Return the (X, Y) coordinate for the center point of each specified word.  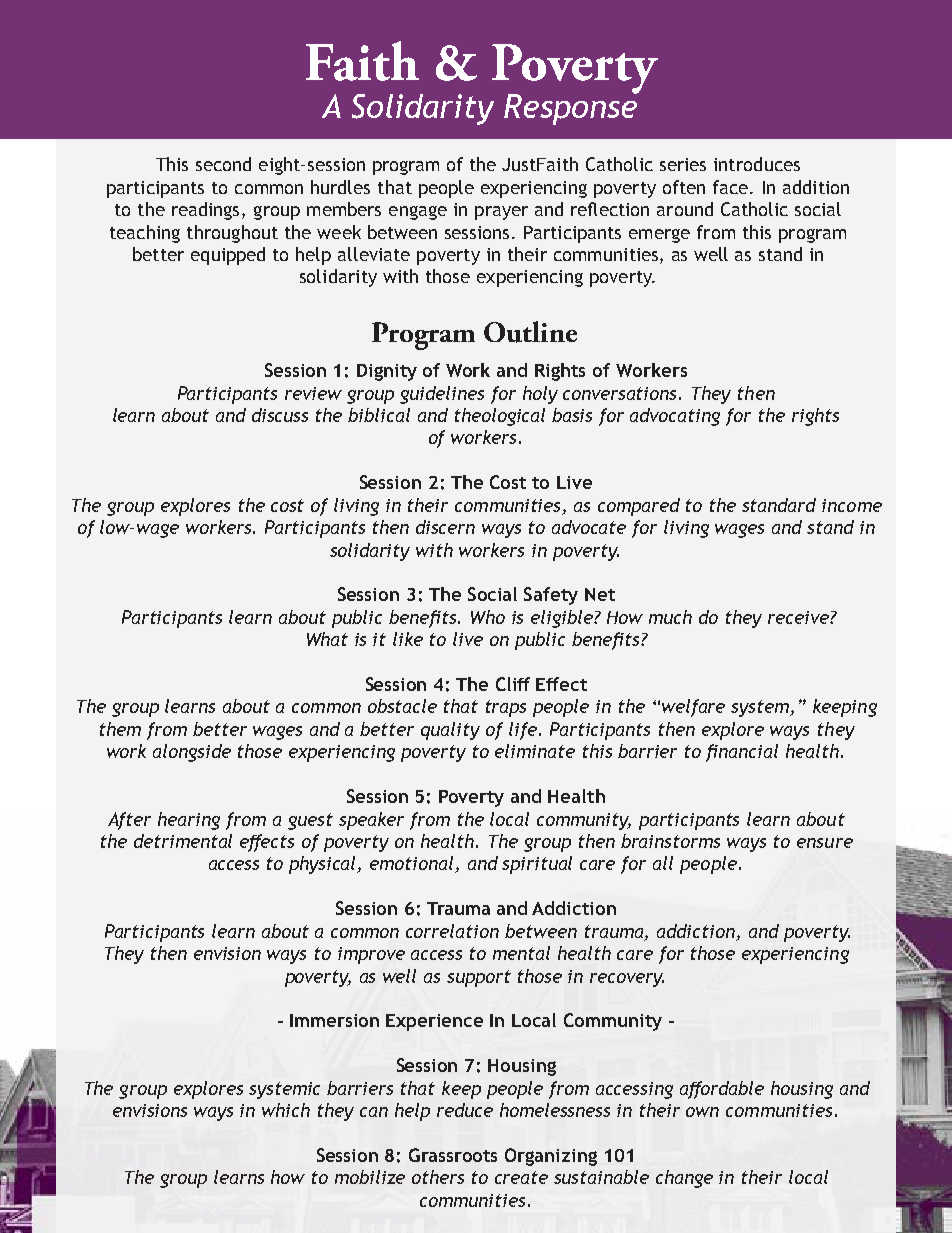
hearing (189, 821)
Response (571, 108)
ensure (825, 843)
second (223, 164)
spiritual (537, 865)
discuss (280, 415)
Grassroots (453, 1155)
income (852, 505)
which (286, 1110)
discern (445, 527)
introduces (757, 164)
